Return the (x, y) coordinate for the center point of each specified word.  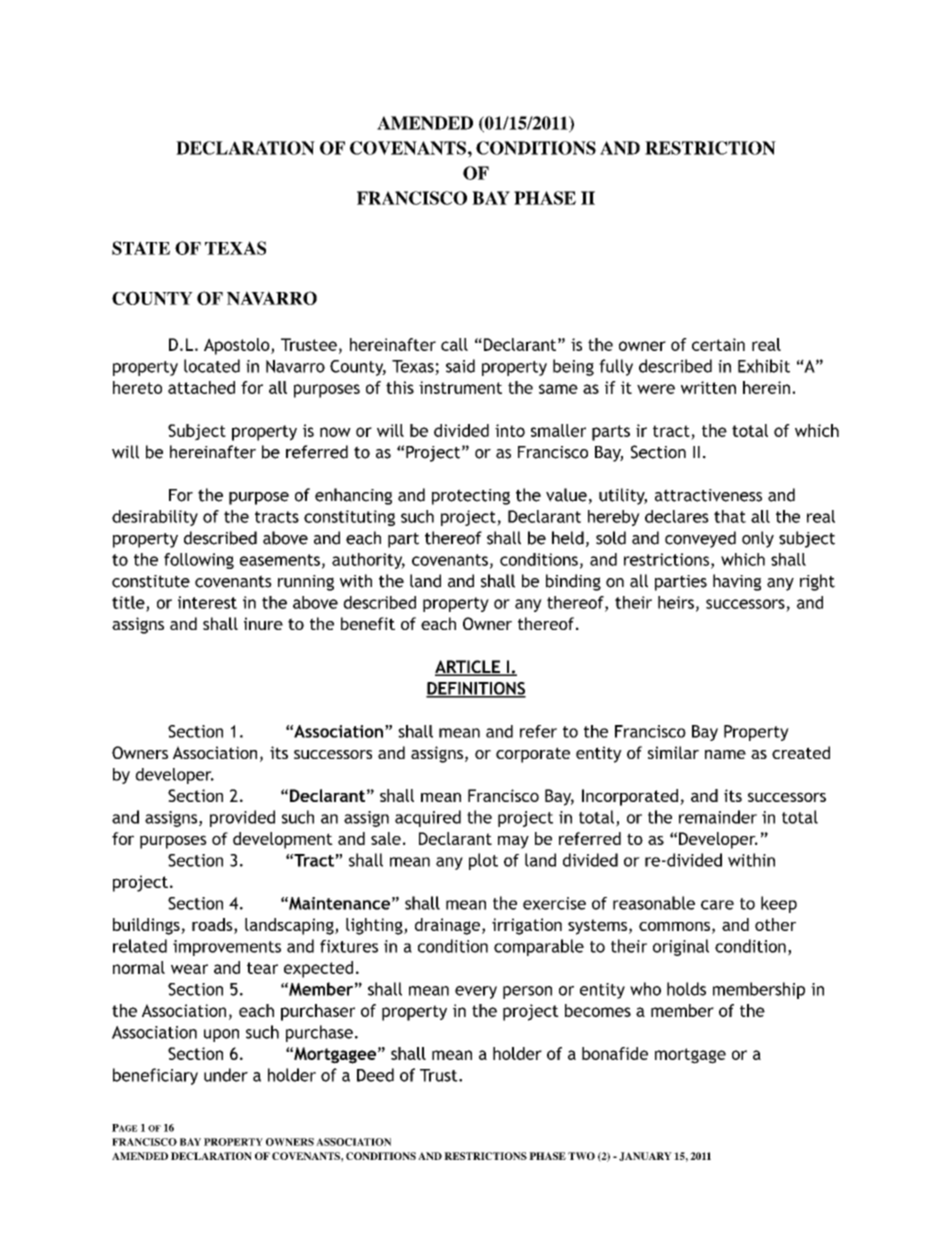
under (226, 1075)
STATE (141, 248)
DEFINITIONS (476, 689)
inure (263, 623)
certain (718, 344)
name (725, 754)
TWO (581, 1156)
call (454, 344)
